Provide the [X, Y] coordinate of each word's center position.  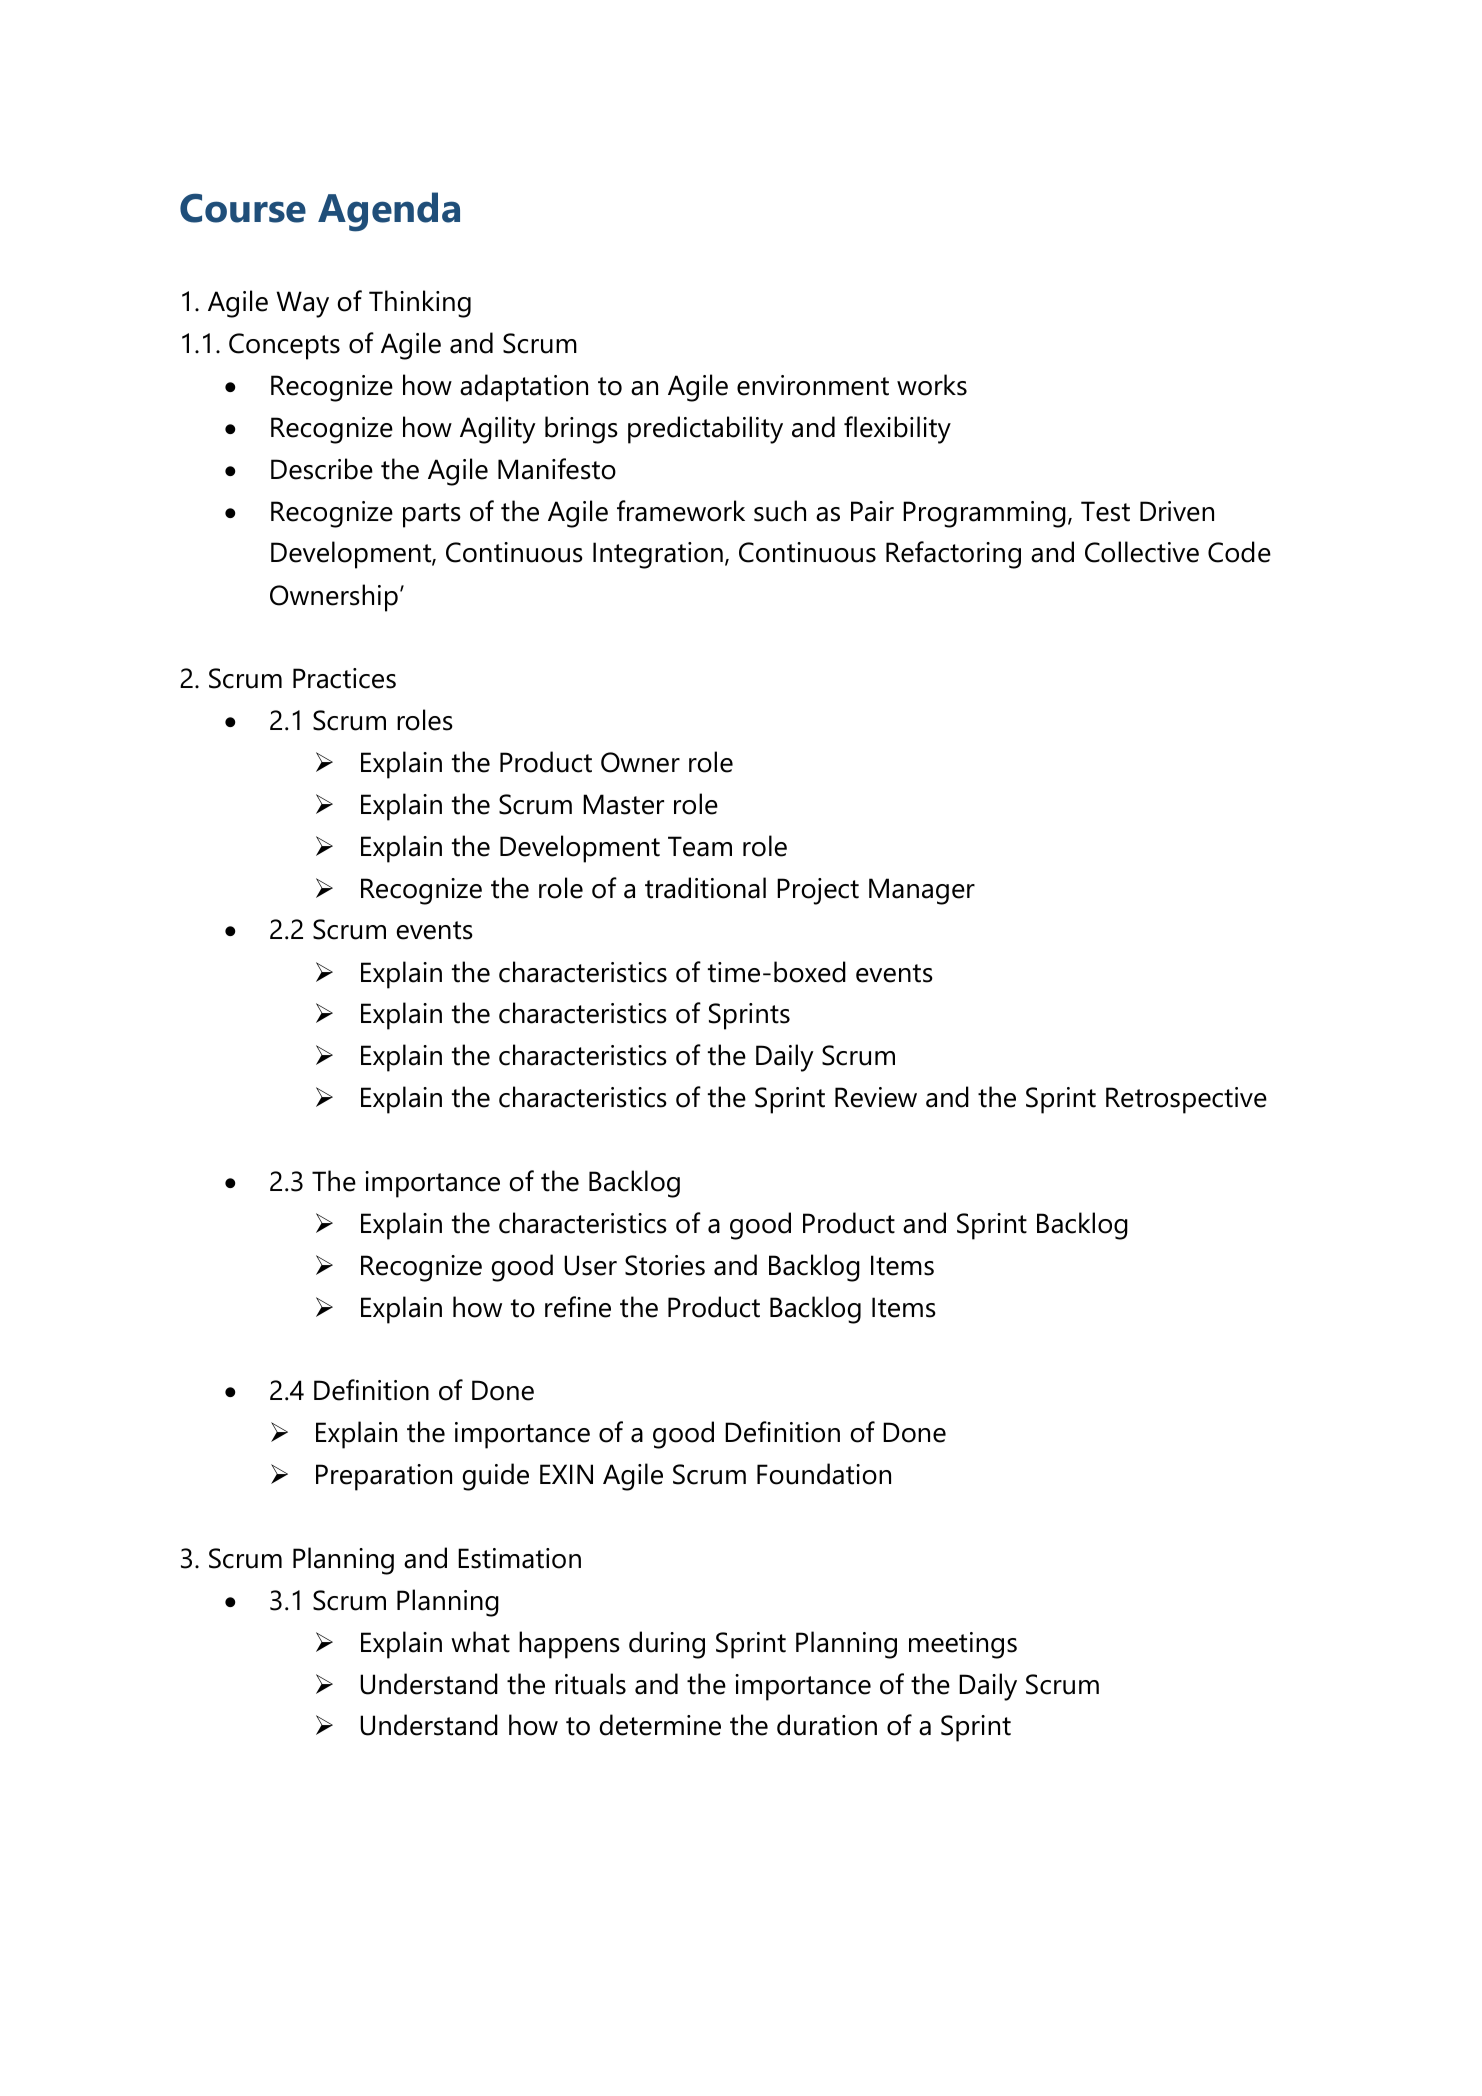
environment [813, 385]
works [932, 385]
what [480, 1642]
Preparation [384, 1477]
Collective [1142, 552]
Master [623, 804]
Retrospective [1186, 1100]
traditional [705, 888]
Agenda [389, 212]
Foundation [824, 1474]
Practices [344, 678]
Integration [658, 555]
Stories [665, 1265]
